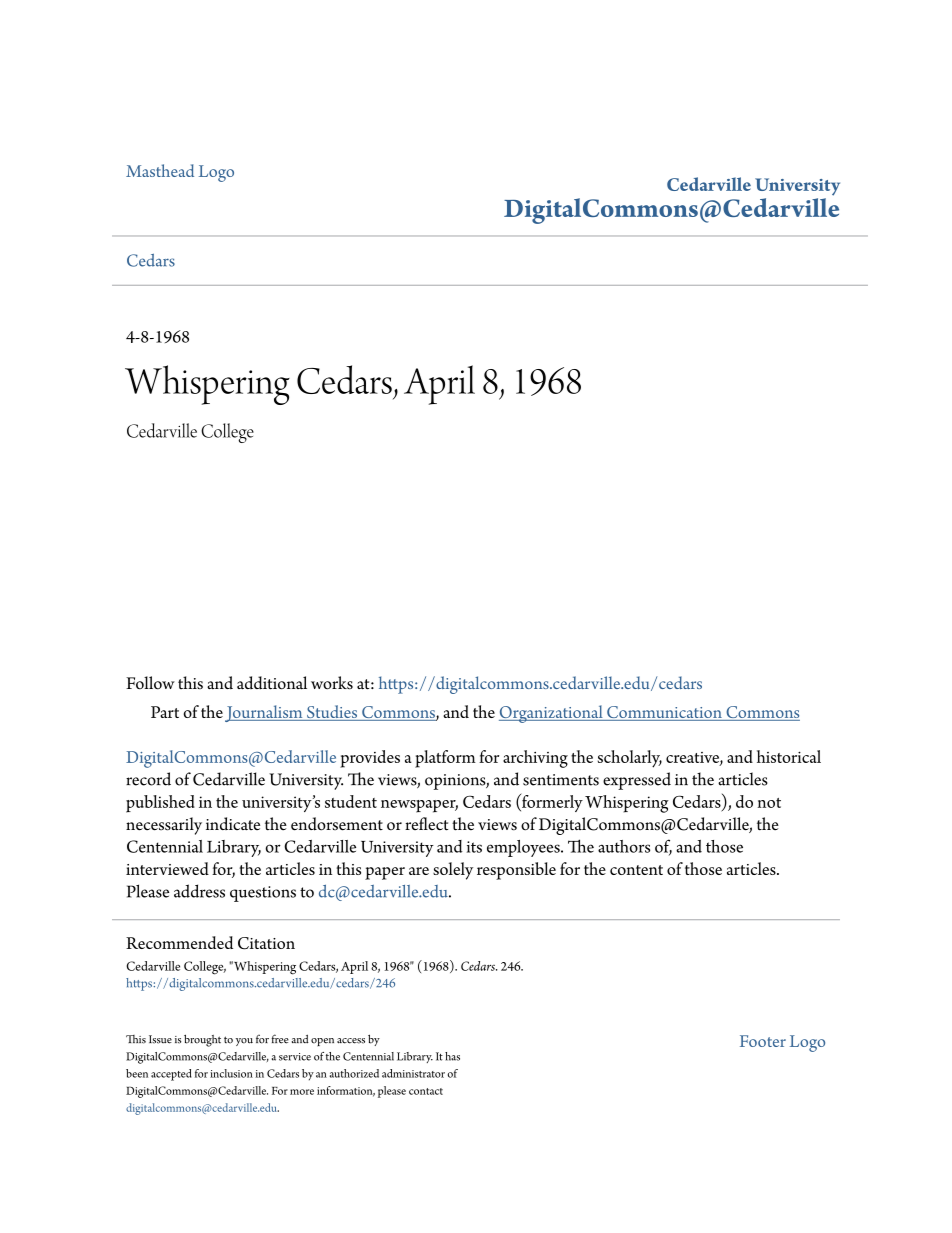 The image size is (952, 1233). What do you see at coordinates (332, 683) in the screenshot?
I see `works` at bounding box center [332, 683].
